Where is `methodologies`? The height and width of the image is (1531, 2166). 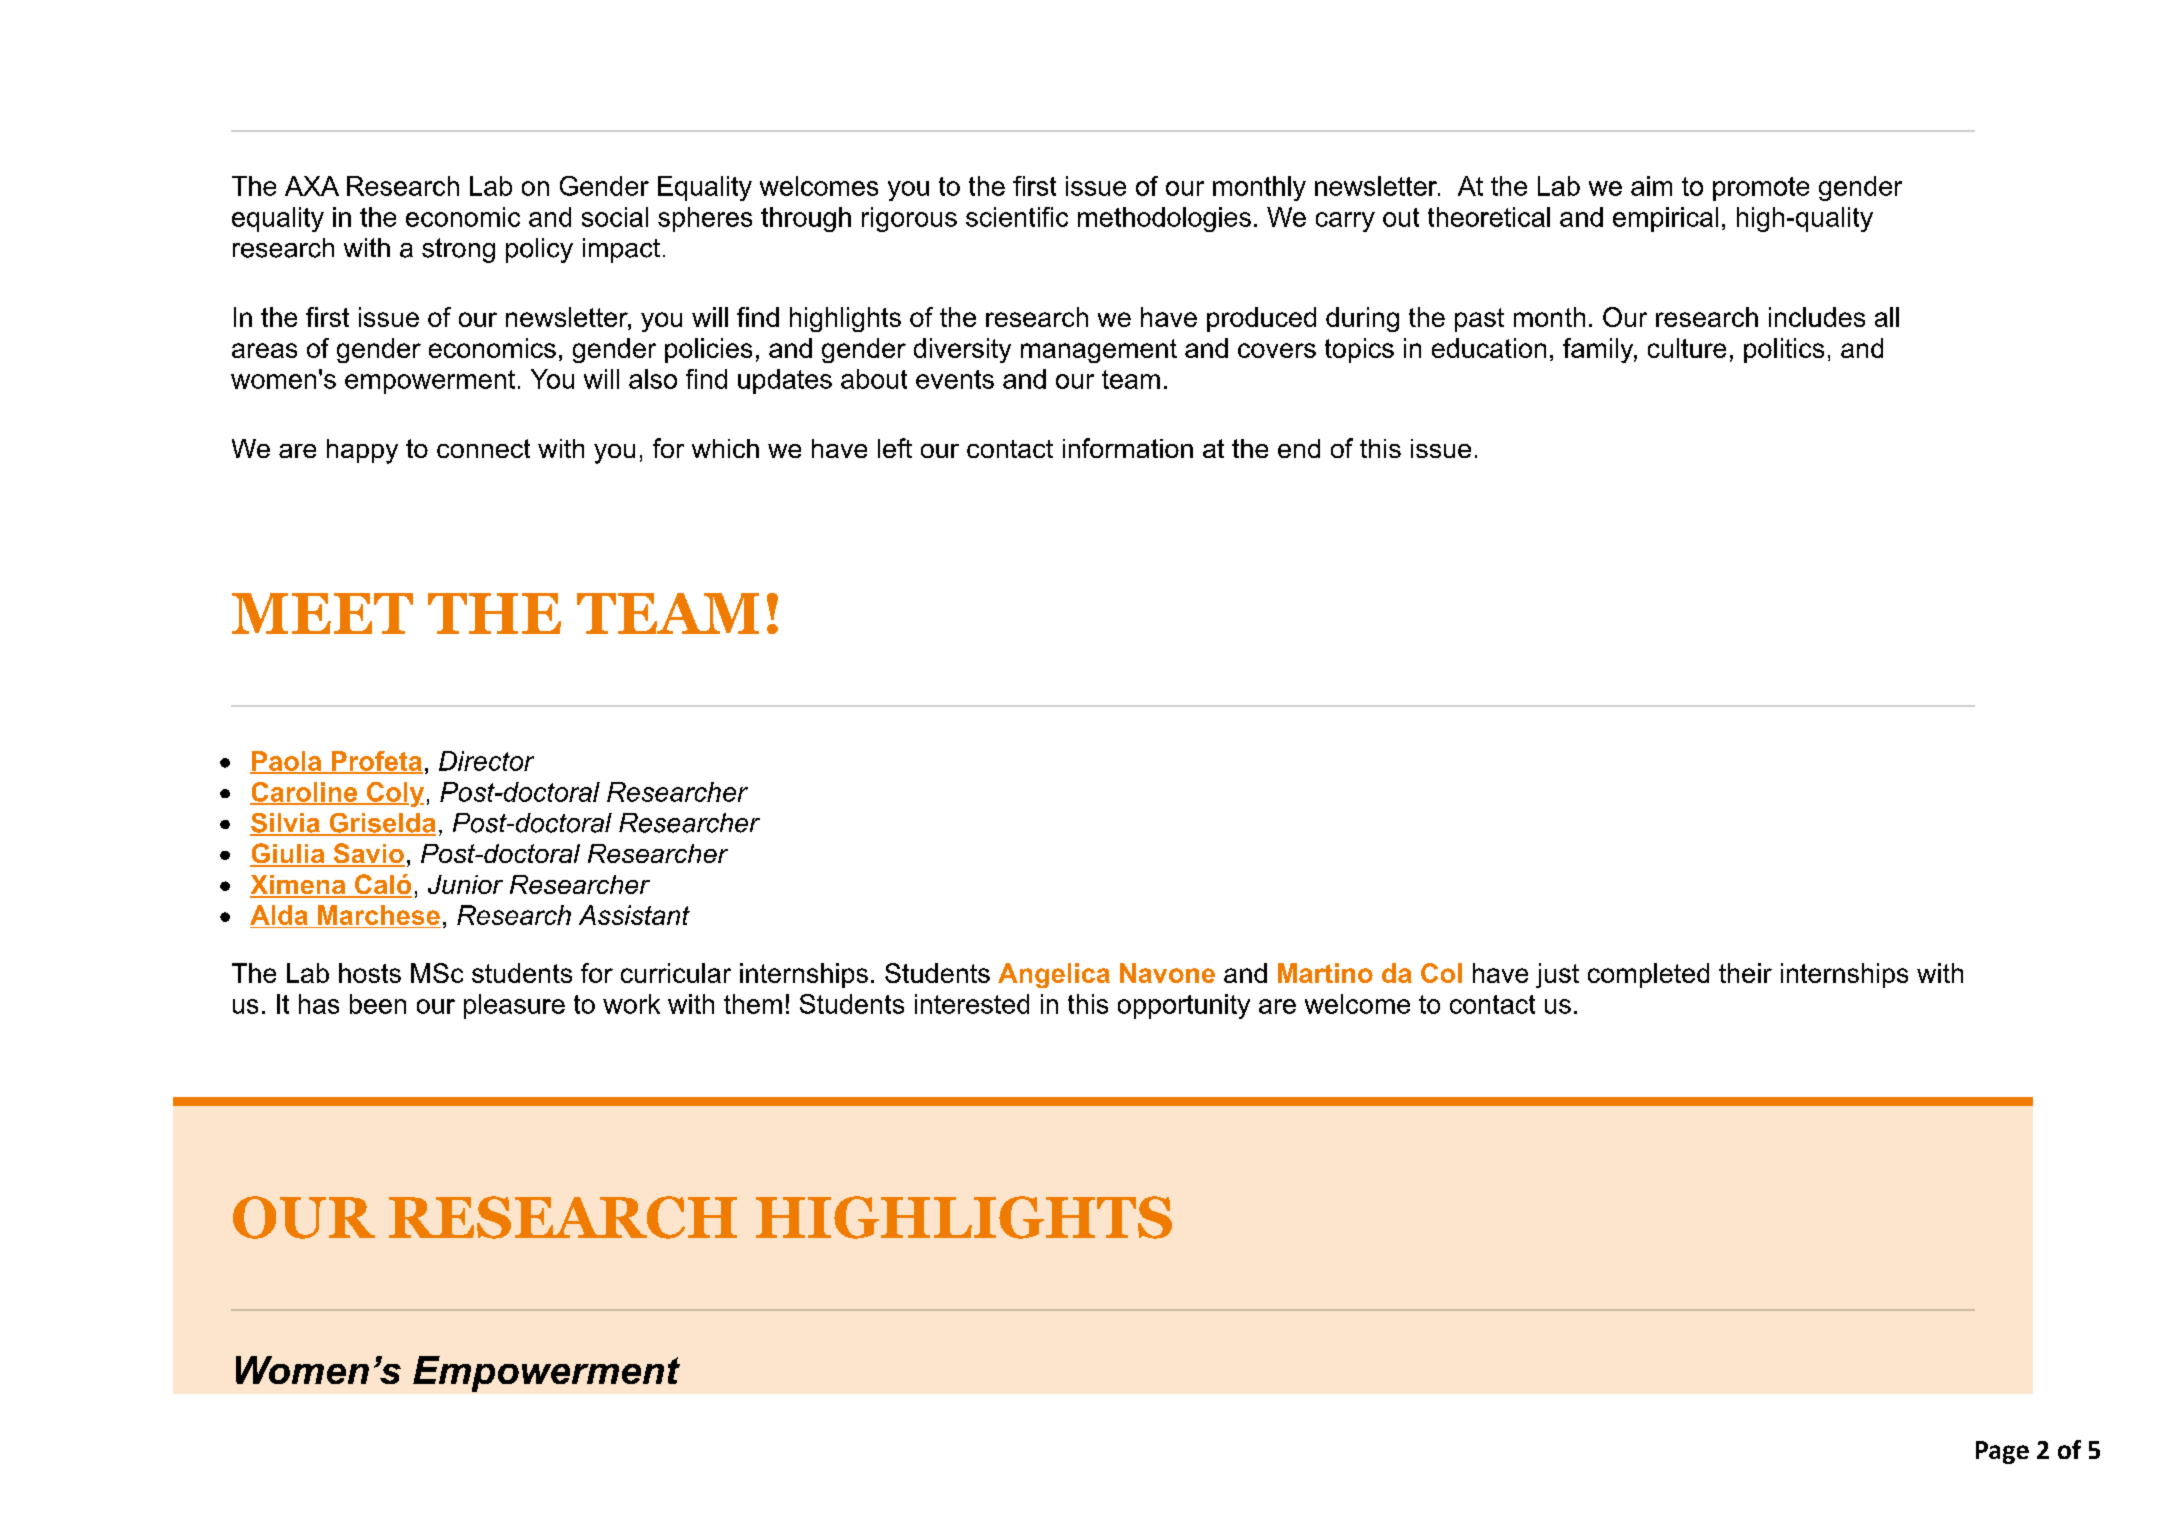
methodologies is located at coordinates (1164, 219).
